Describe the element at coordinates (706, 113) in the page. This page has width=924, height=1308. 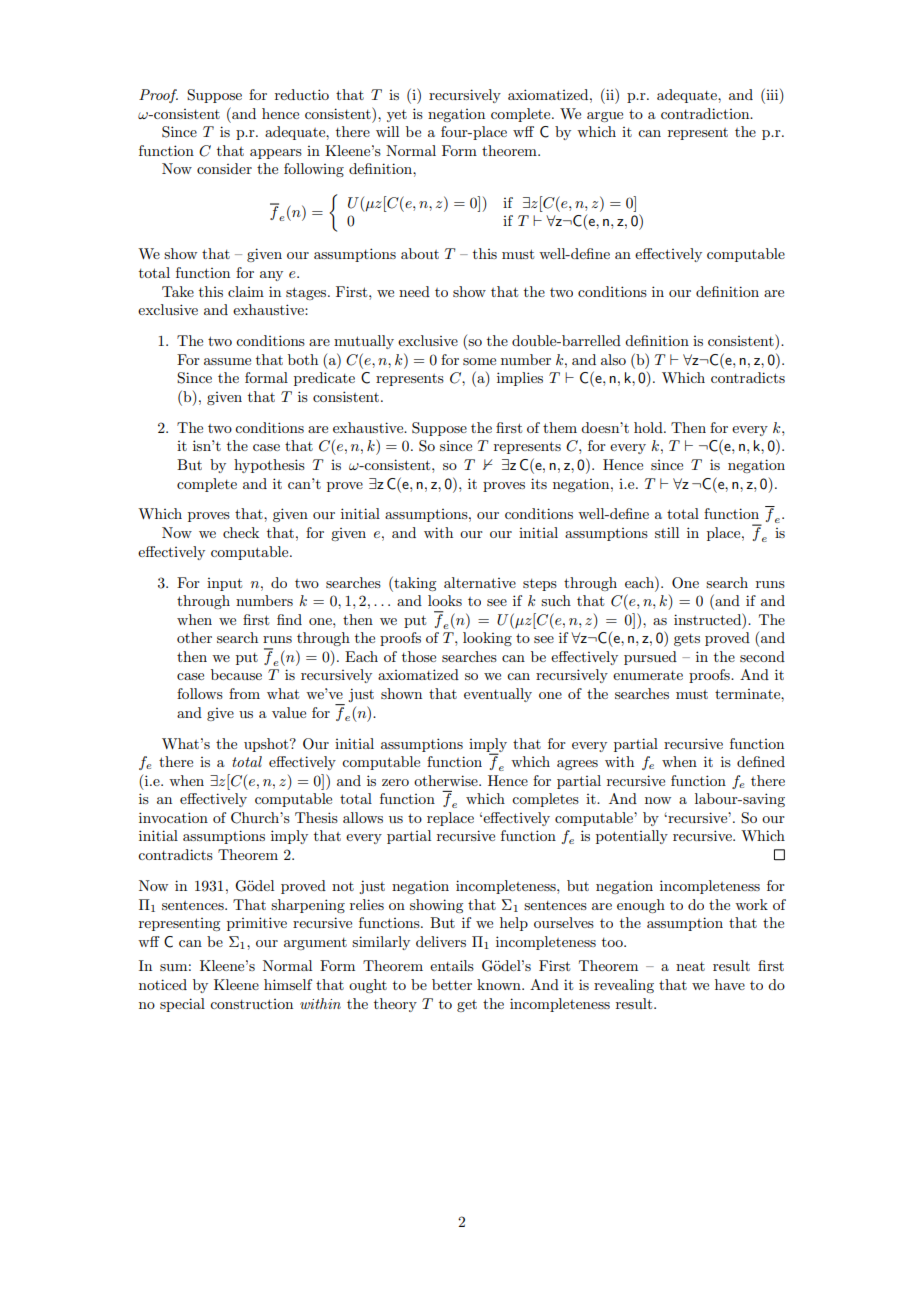
I see `contradiction` at that location.
